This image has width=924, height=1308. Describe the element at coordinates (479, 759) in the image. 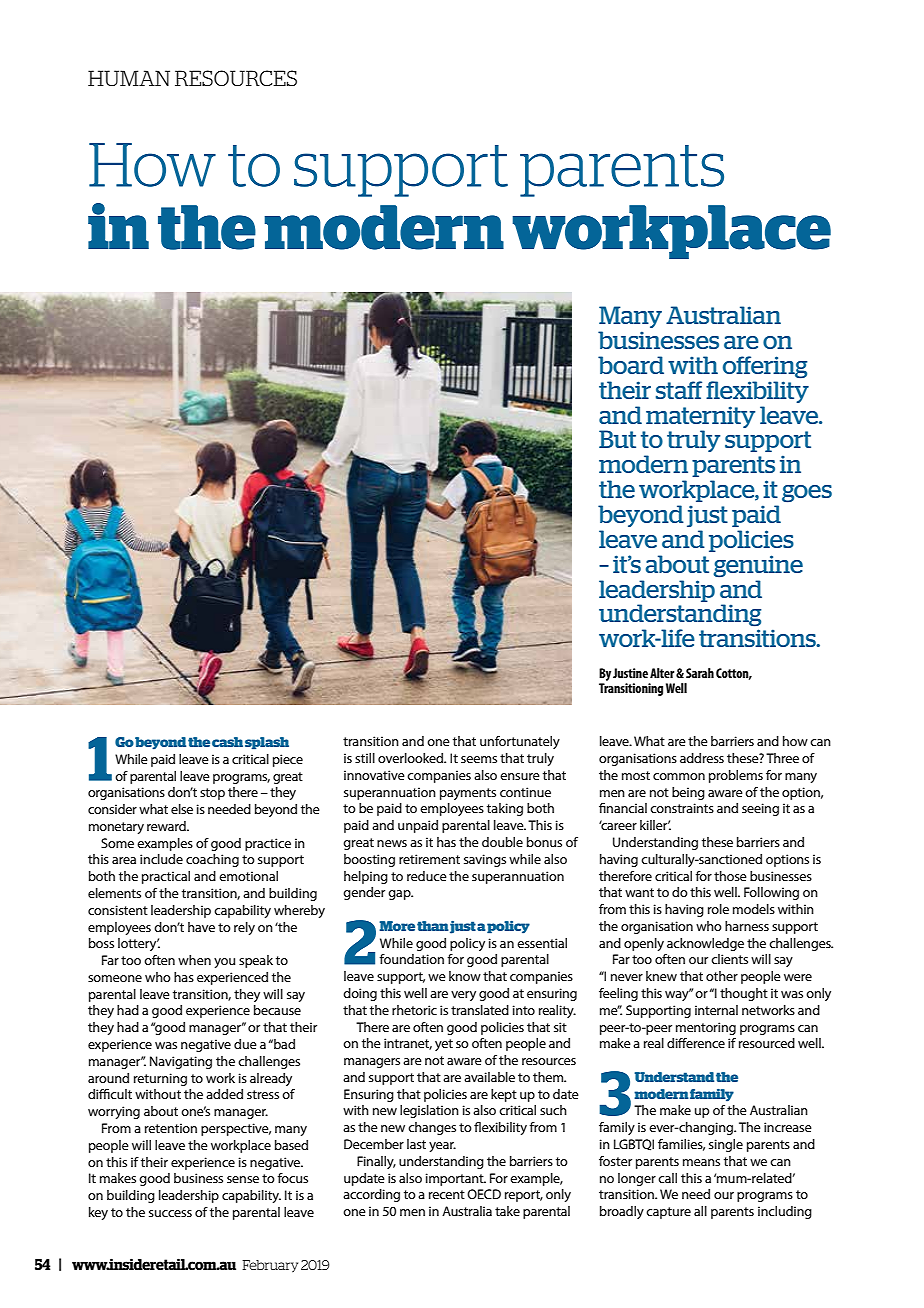

I see `seems` at that location.
